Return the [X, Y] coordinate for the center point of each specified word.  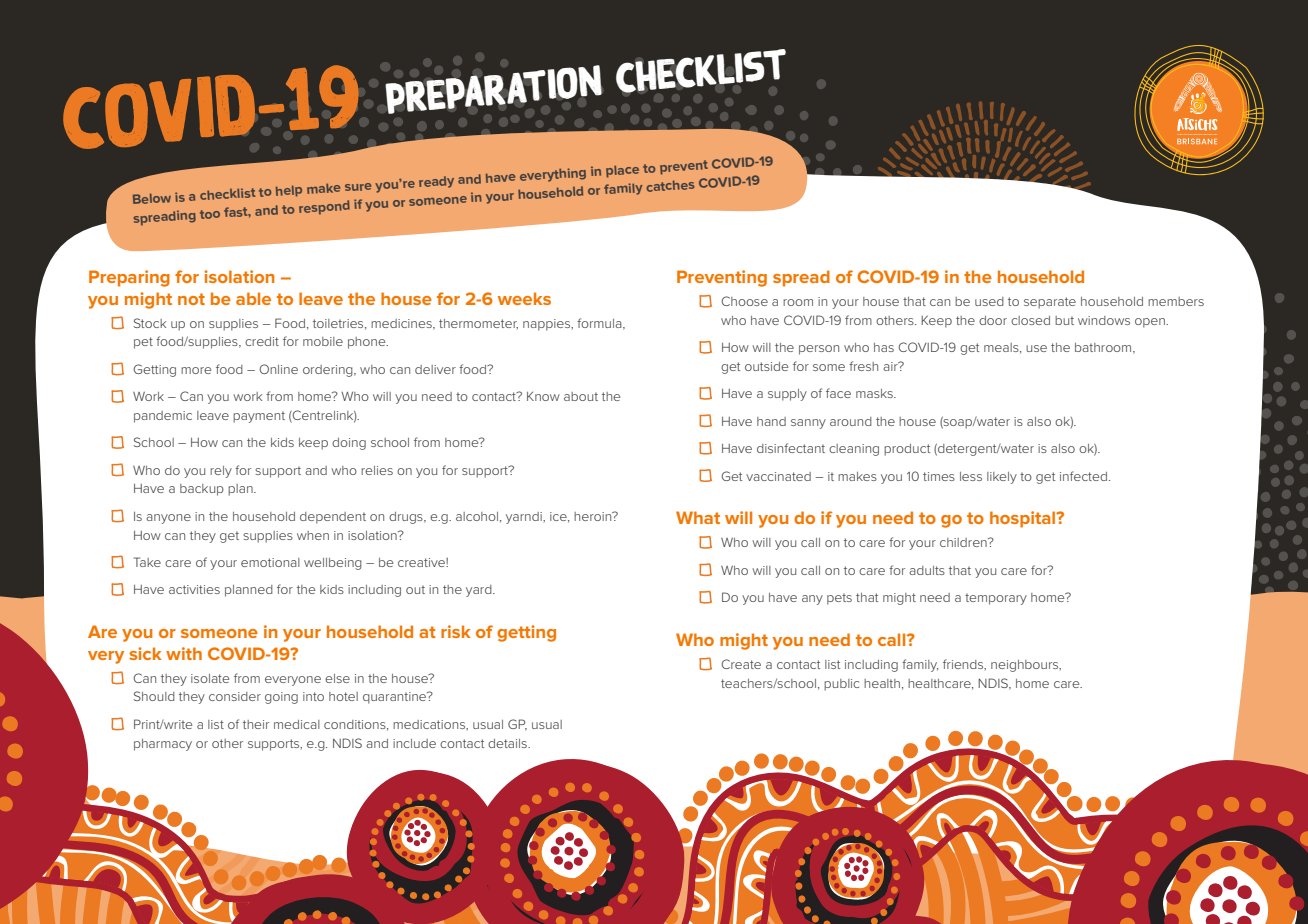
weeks [524, 298]
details [508, 743]
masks [875, 393]
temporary [996, 599]
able [253, 298]
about [581, 396]
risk [455, 631]
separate [1050, 303]
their [256, 724]
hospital [1024, 519]
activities [194, 589]
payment [259, 417]
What [698, 517]
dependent [333, 518]
